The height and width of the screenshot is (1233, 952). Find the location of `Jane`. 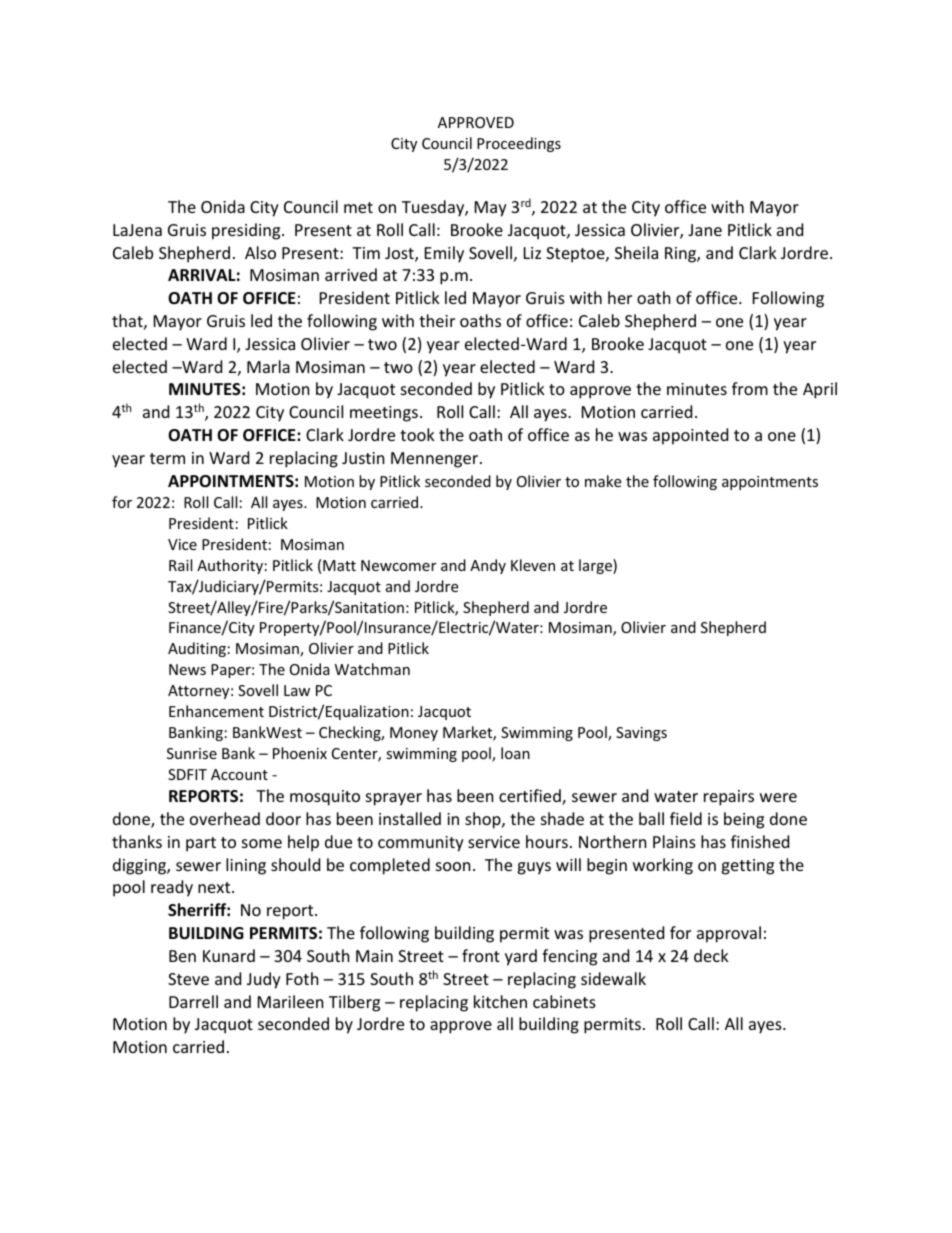

Jane is located at coordinates (705, 230).
